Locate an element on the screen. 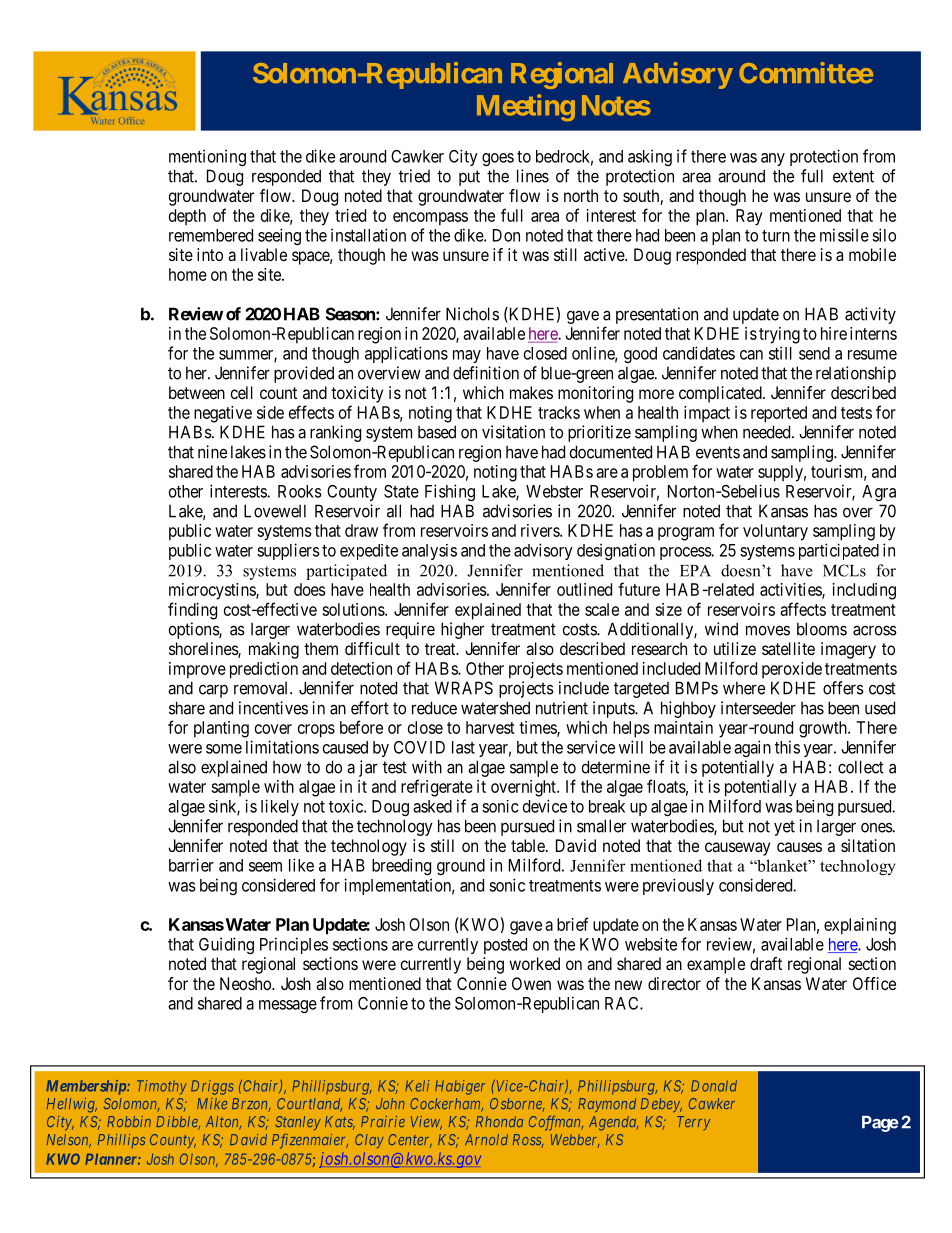 The image size is (952, 1233). Donald is located at coordinates (714, 1086).
